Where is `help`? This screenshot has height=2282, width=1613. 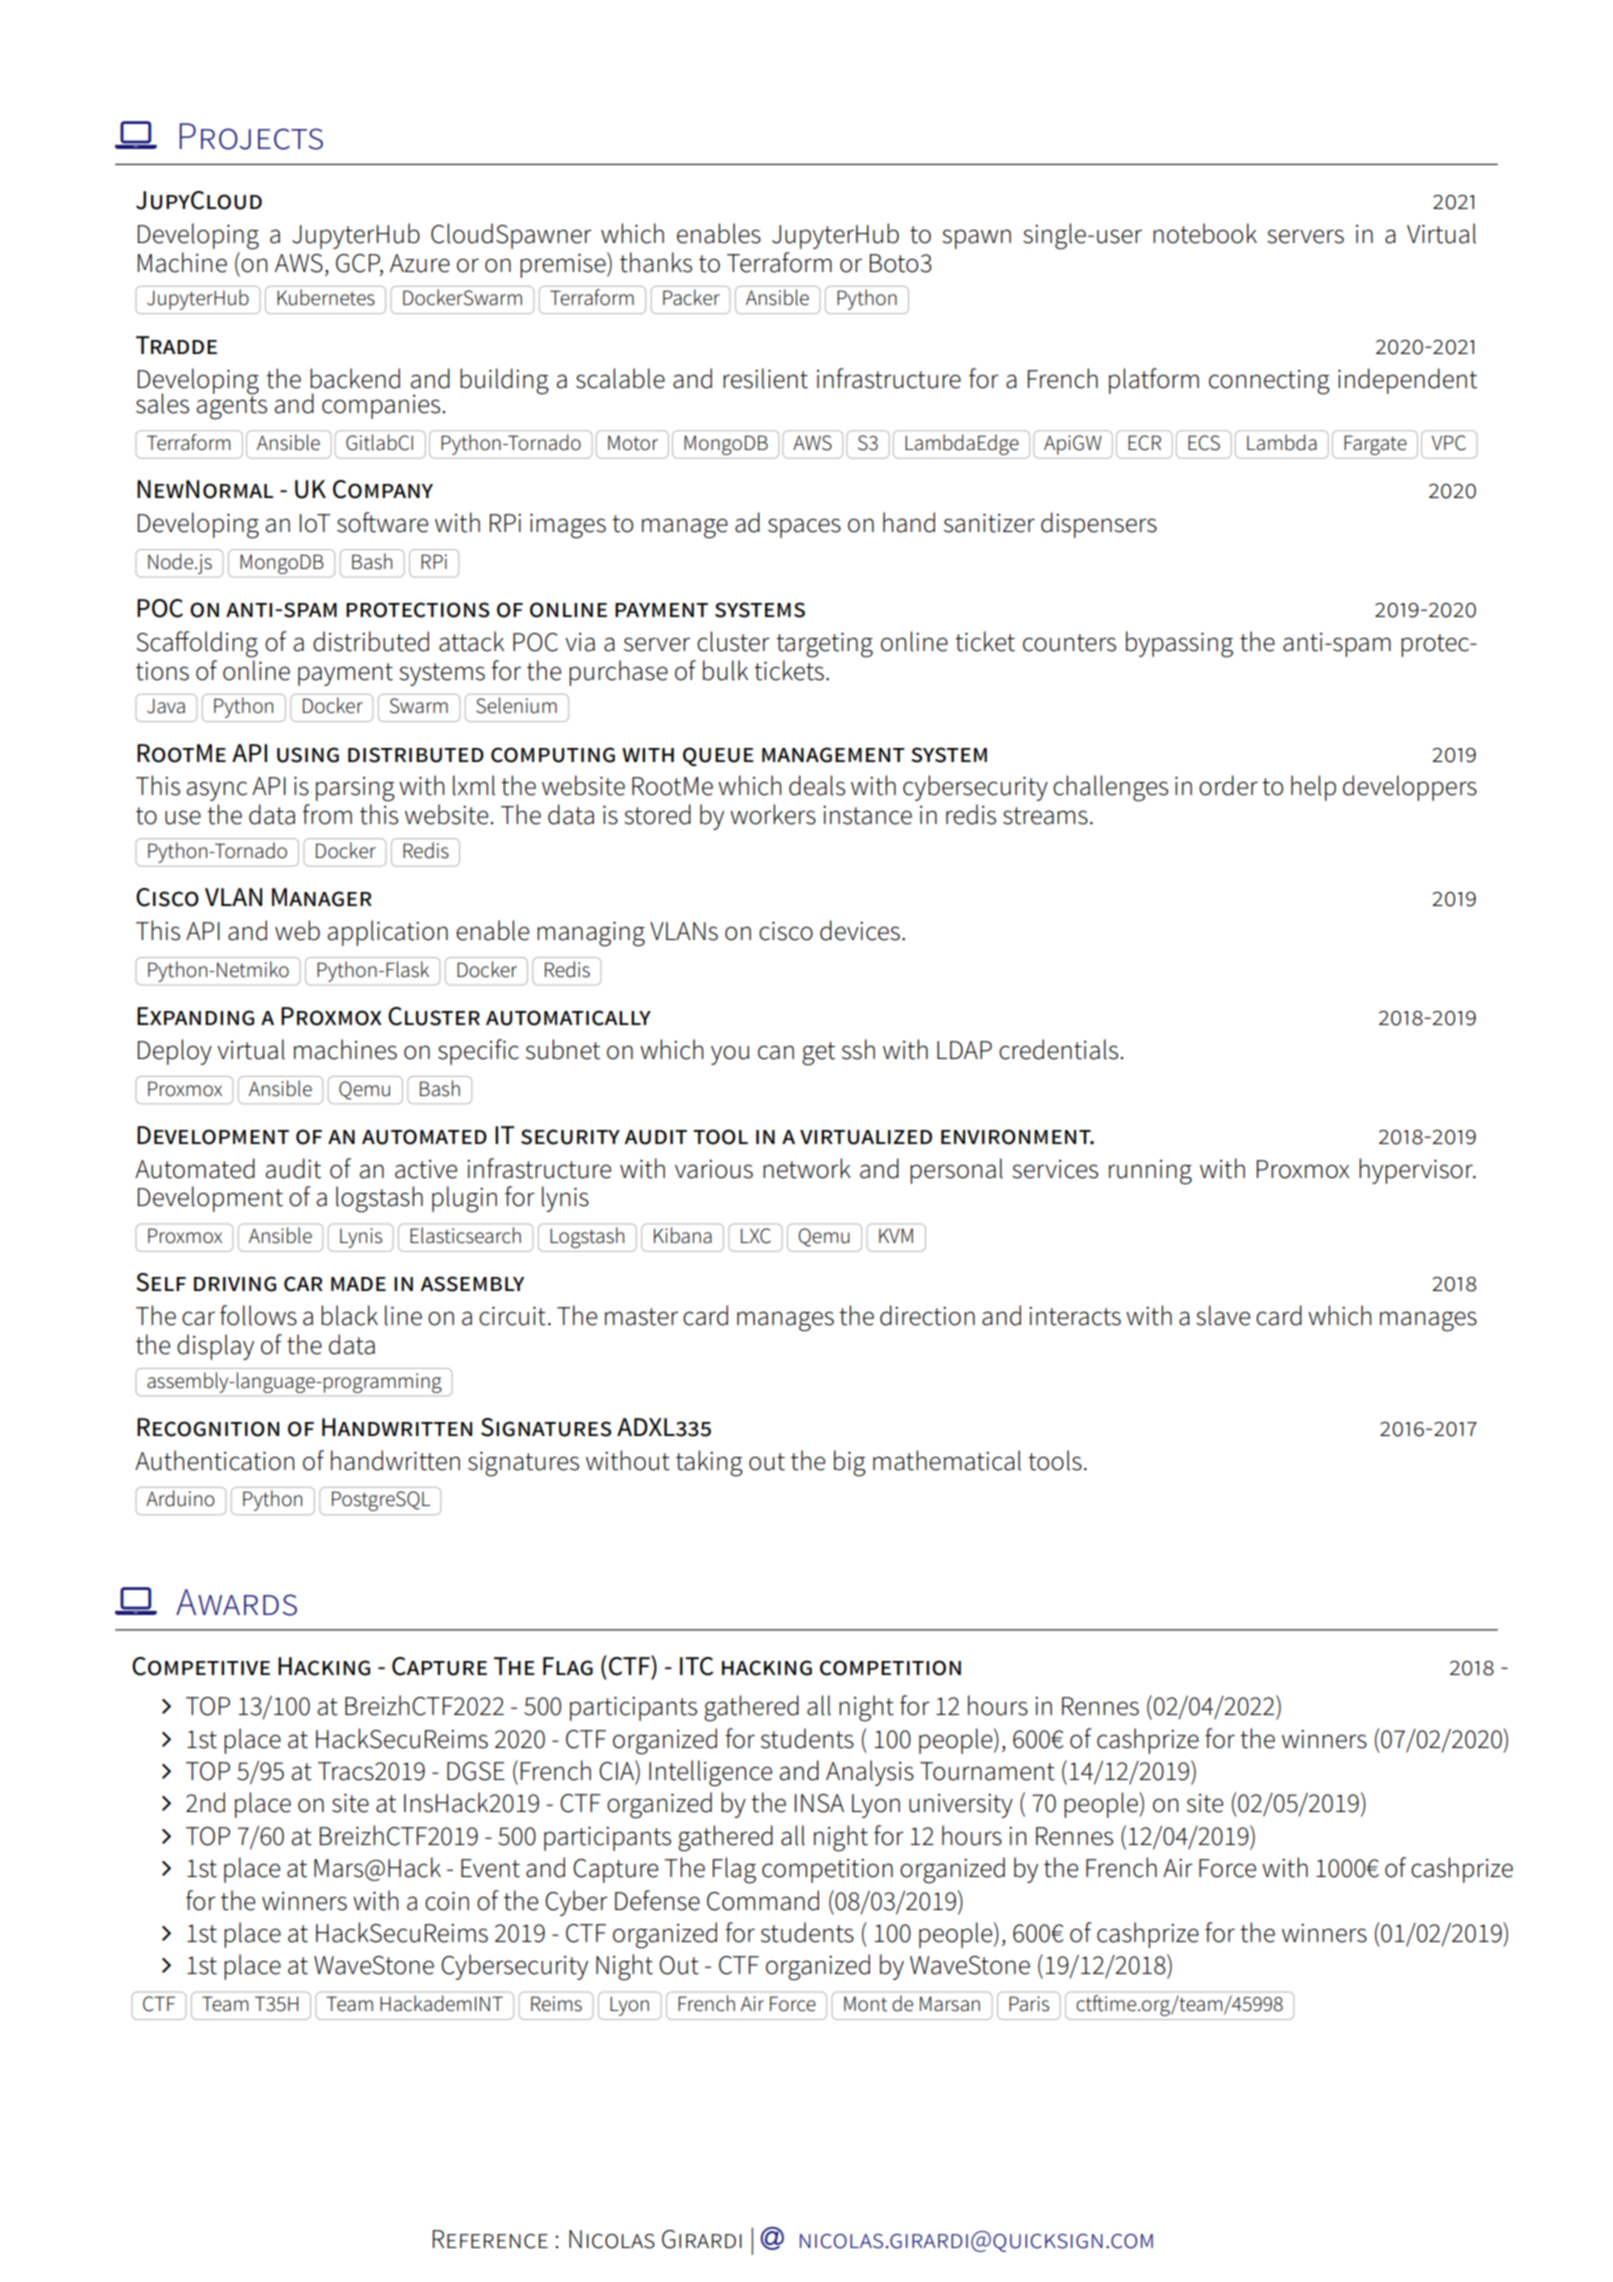
help is located at coordinates (1313, 788).
